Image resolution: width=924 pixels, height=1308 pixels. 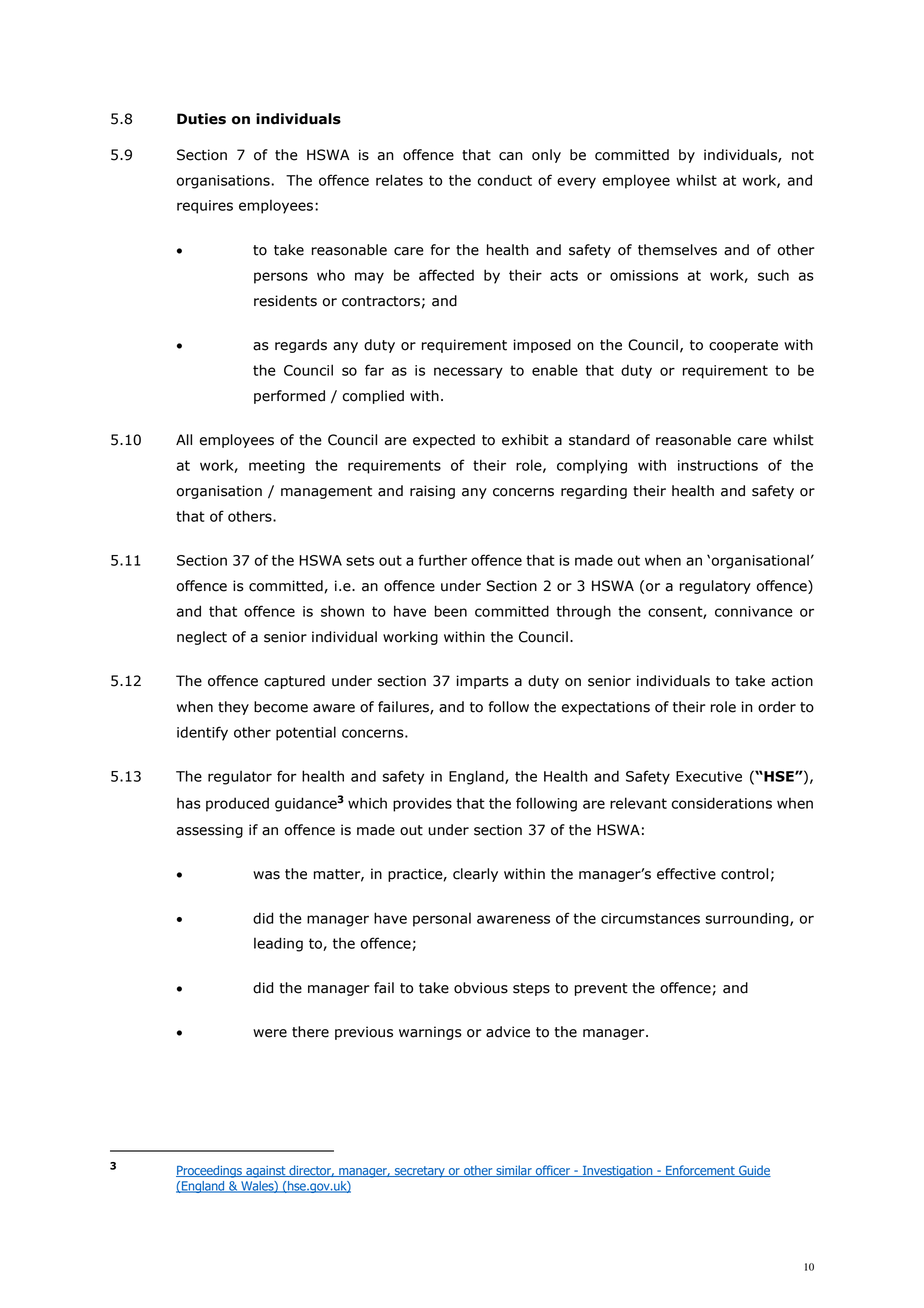 I want to click on captured, so click(x=294, y=682).
